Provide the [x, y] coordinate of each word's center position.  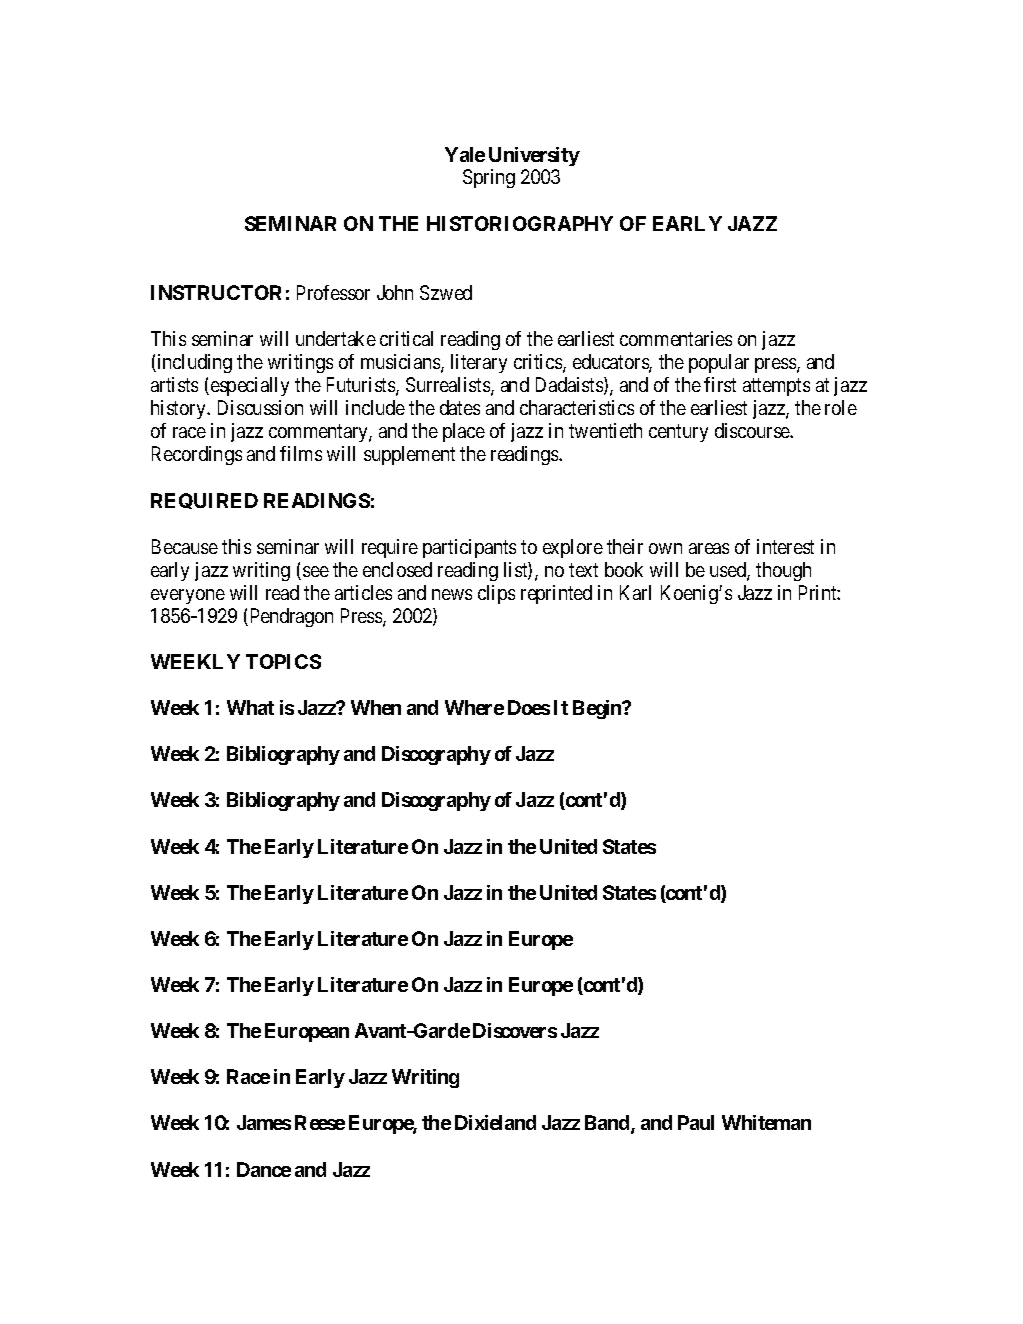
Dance [264, 1169]
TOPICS [283, 661]
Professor [333, 292]
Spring [489, 178]
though [783, 571]
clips [496, 594]
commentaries [676, 338]
